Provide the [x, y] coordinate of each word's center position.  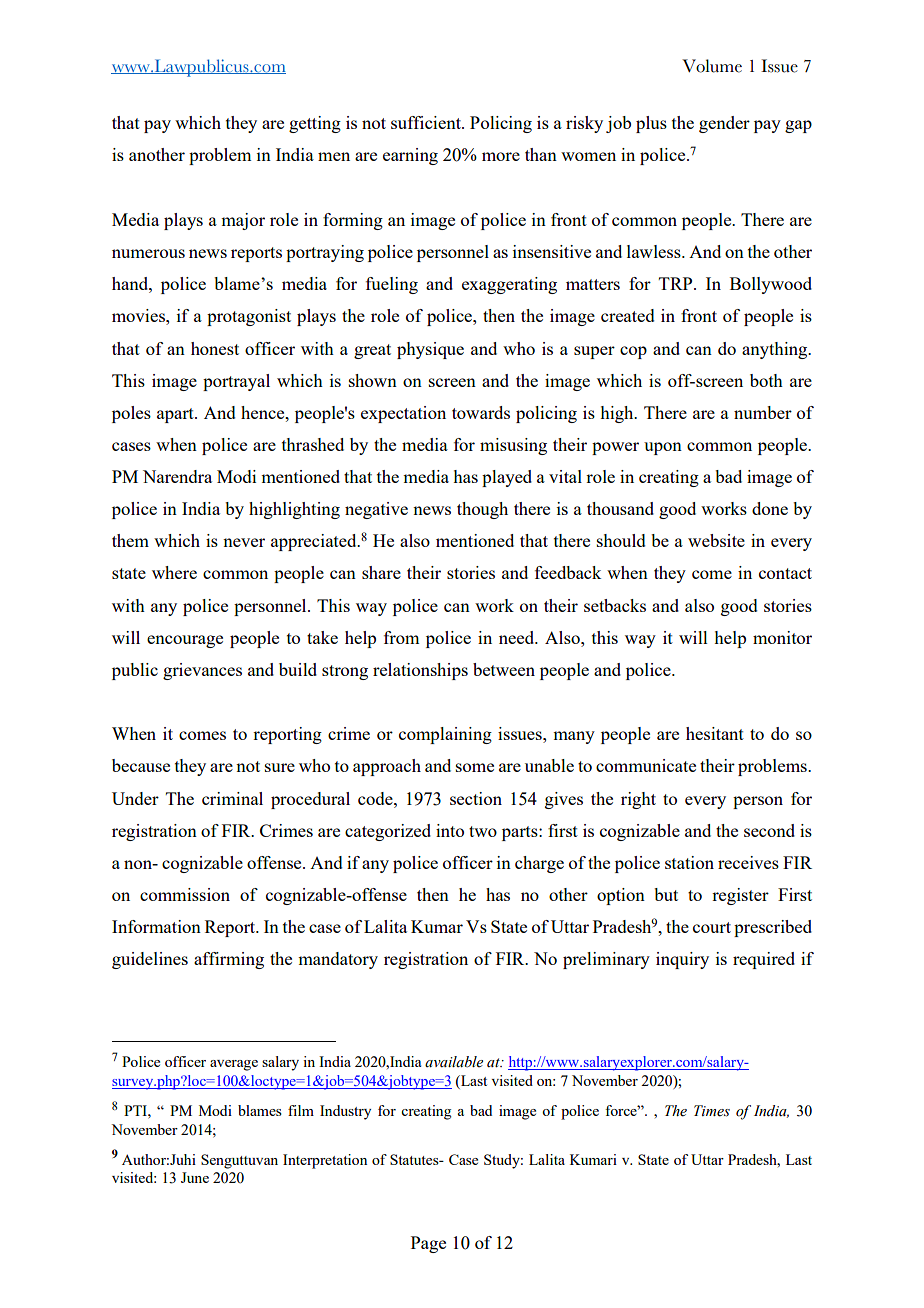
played [507, 478]
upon [663, 448]
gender [724, 124]
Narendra [177, 476]
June [195, 1177]
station [689, 862]
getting [315, 124]
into [450, 830]
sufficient [427, 122]
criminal [232, 798]
